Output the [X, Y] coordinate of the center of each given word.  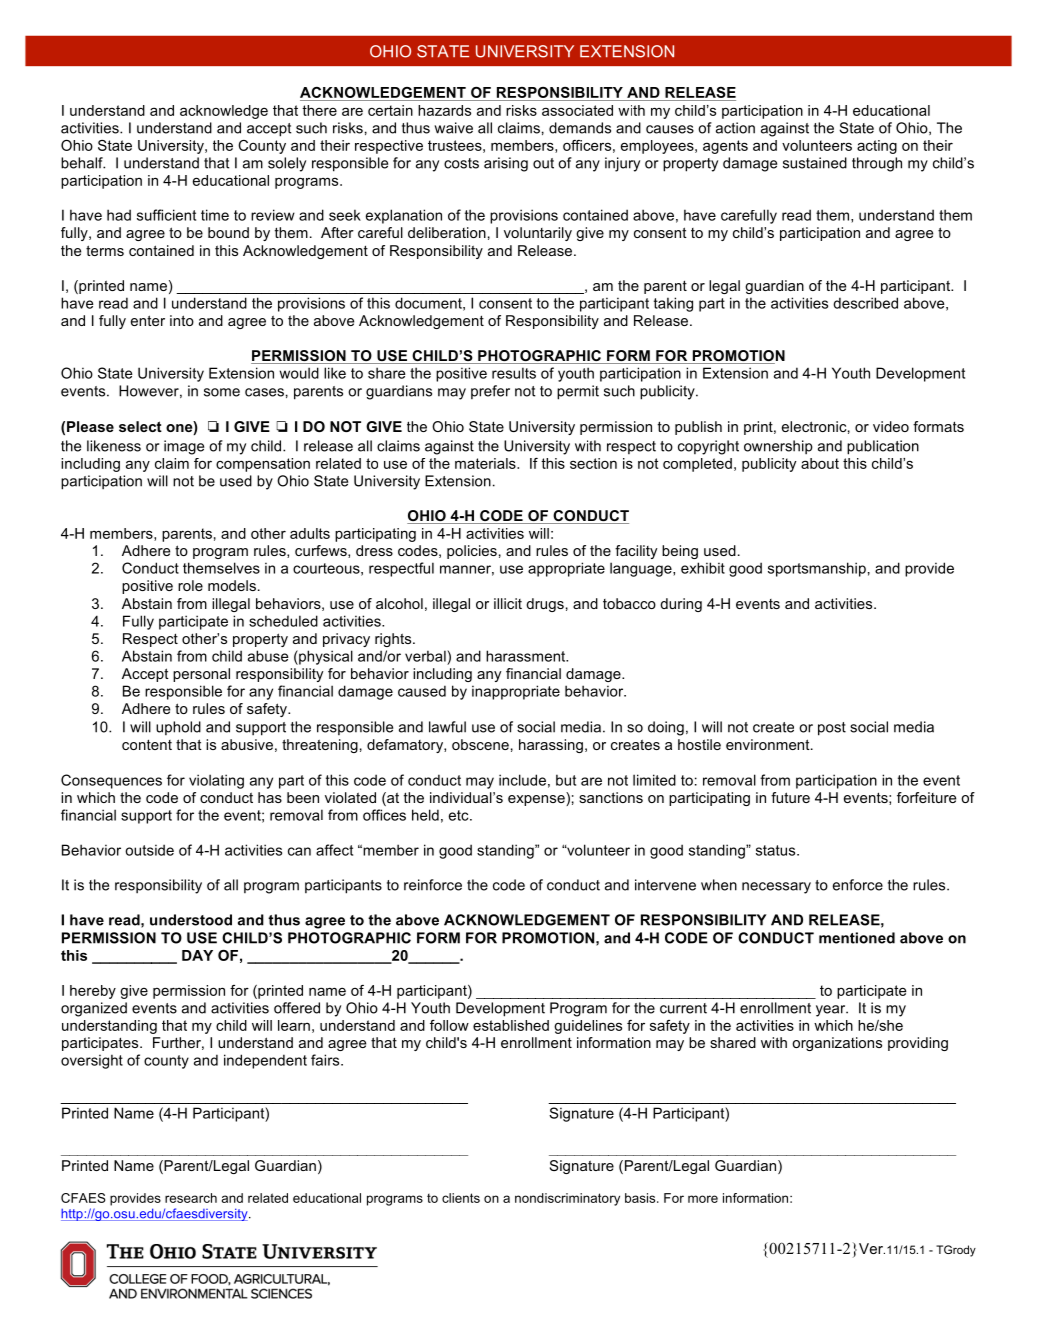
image [184, 447]
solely [287, 164]
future [790, 797]
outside [149, 850]
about [820, 463]
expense [537, 799]
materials [486, 463]
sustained [815, 163]
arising [506, 164]
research [191, 1198]
